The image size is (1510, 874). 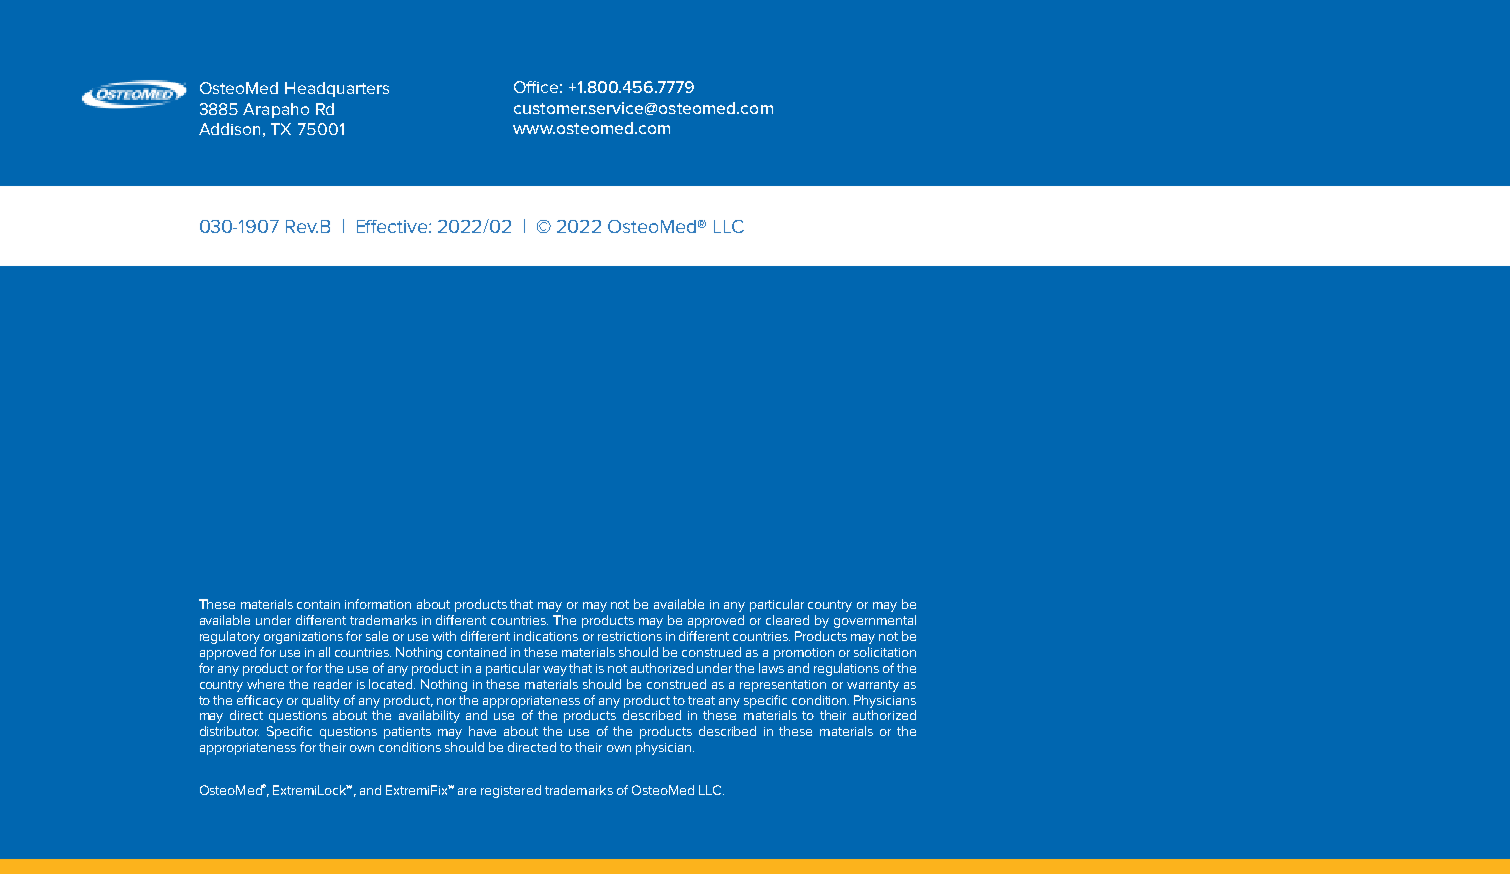 What do you see at coordinates (804, 654) in the document?
I see `promotion` at bounding box center [804, 654].
